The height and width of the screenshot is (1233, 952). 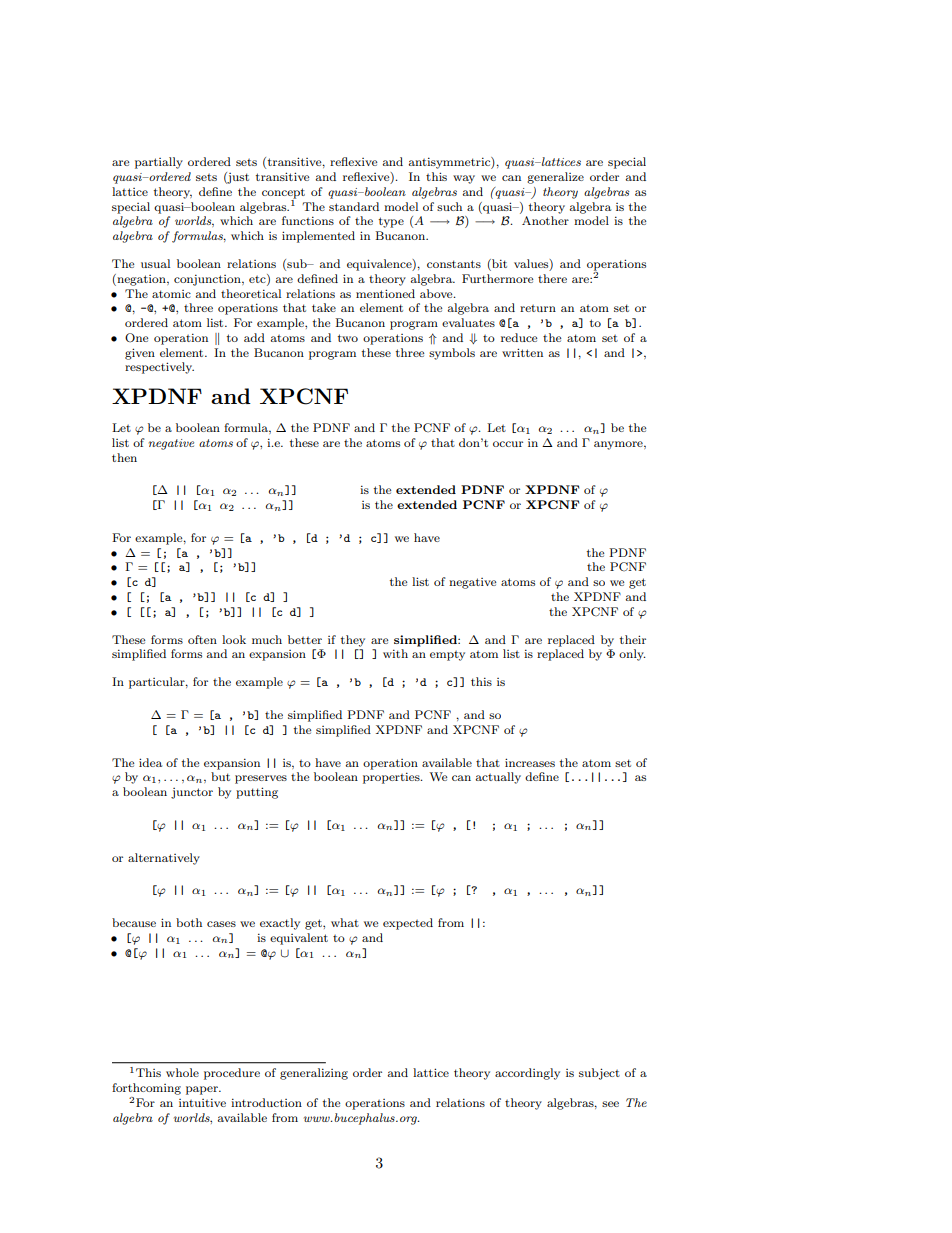 What do you see at coordinates (159, 368) in the screenshot?
I see `respectively` at bounding box center [159, 368].
